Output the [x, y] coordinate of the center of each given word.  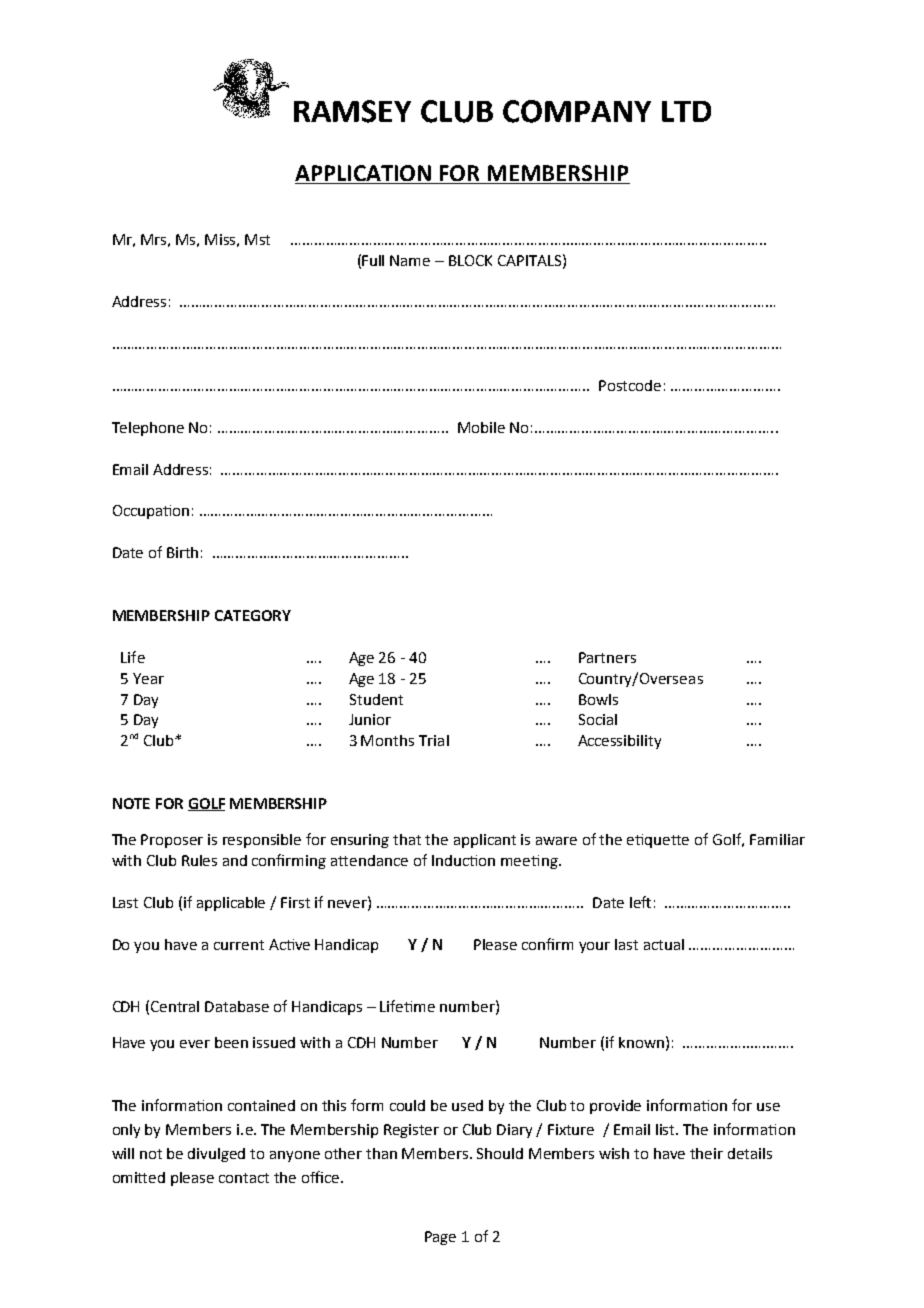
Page [440, 1238]
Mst [257, 239]
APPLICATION [364, 174]
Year [148, 678]
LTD [686, 111]
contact [244, 1178]
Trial [434, 740]
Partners [607, 657]
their [706, 1153]
